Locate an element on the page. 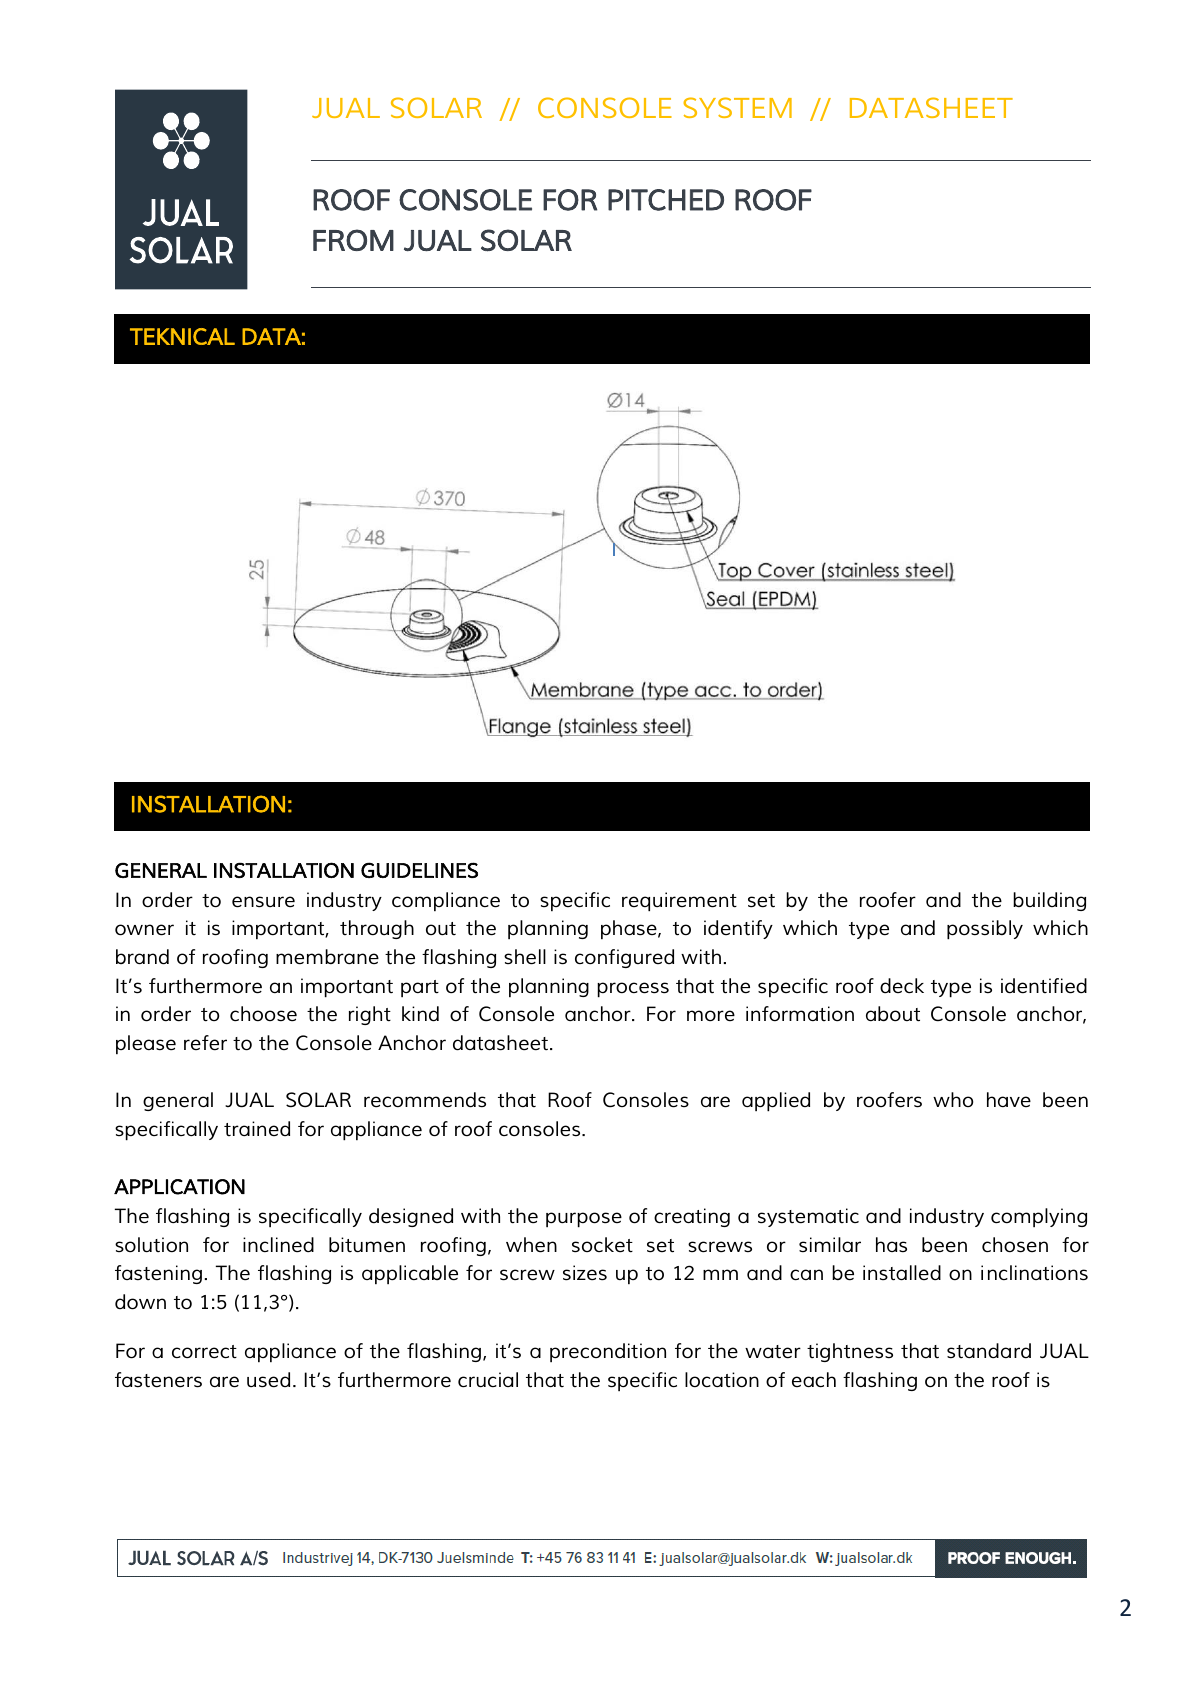 The image size is (1204, 1703). requirement is located at coordinates (679, 901).
